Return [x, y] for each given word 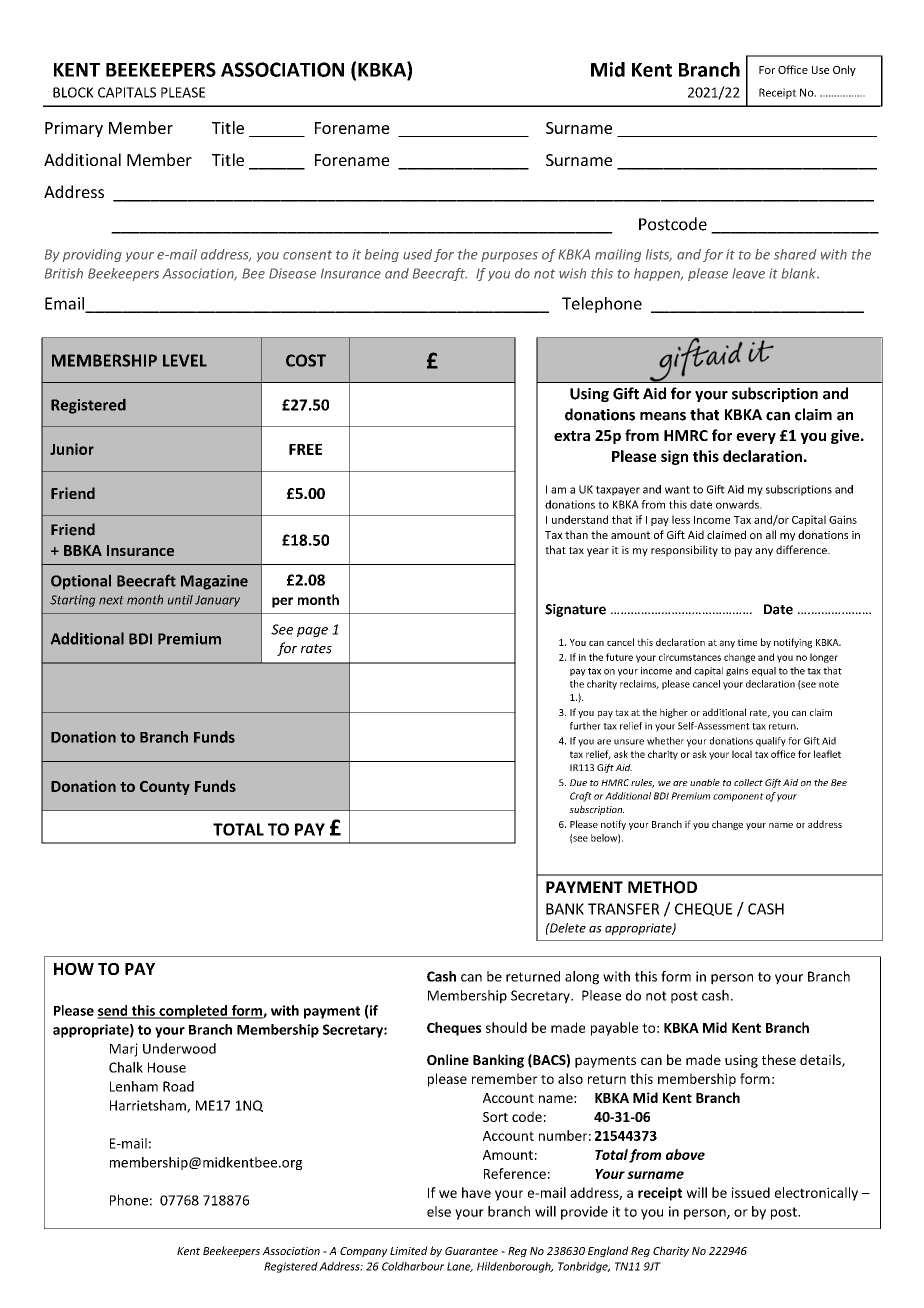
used [417, 254]
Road [178, 1086]
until [180, 600]
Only [844, 70]
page [312, 632]
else [439, 1211]
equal [764, 671]
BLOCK [73, 92]
